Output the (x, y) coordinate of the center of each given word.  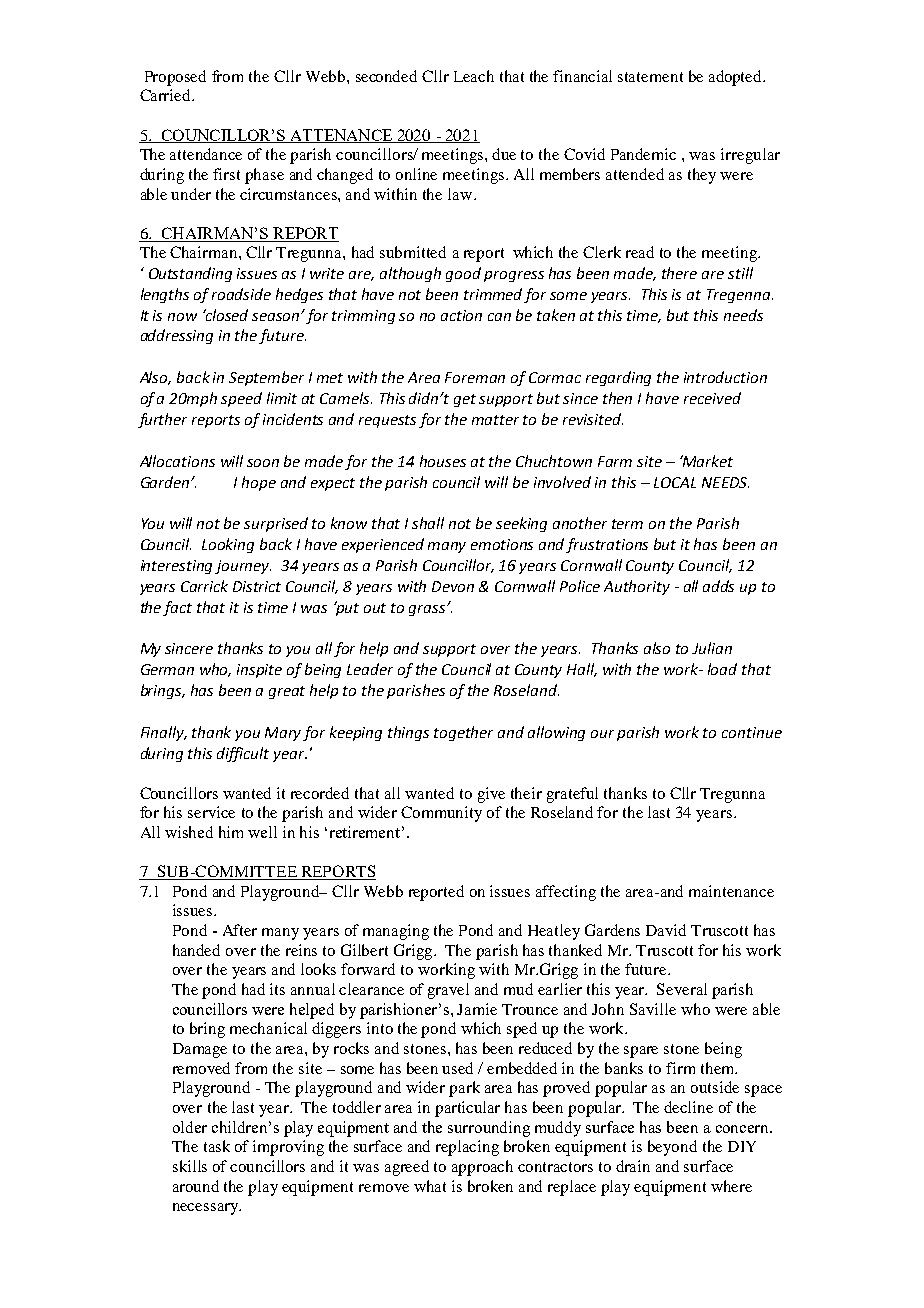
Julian (712, 648)
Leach (474, 76)
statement (650, 77)
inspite (259, 671)
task (217, 1146)
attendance (206, 154)
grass (428, 610)
